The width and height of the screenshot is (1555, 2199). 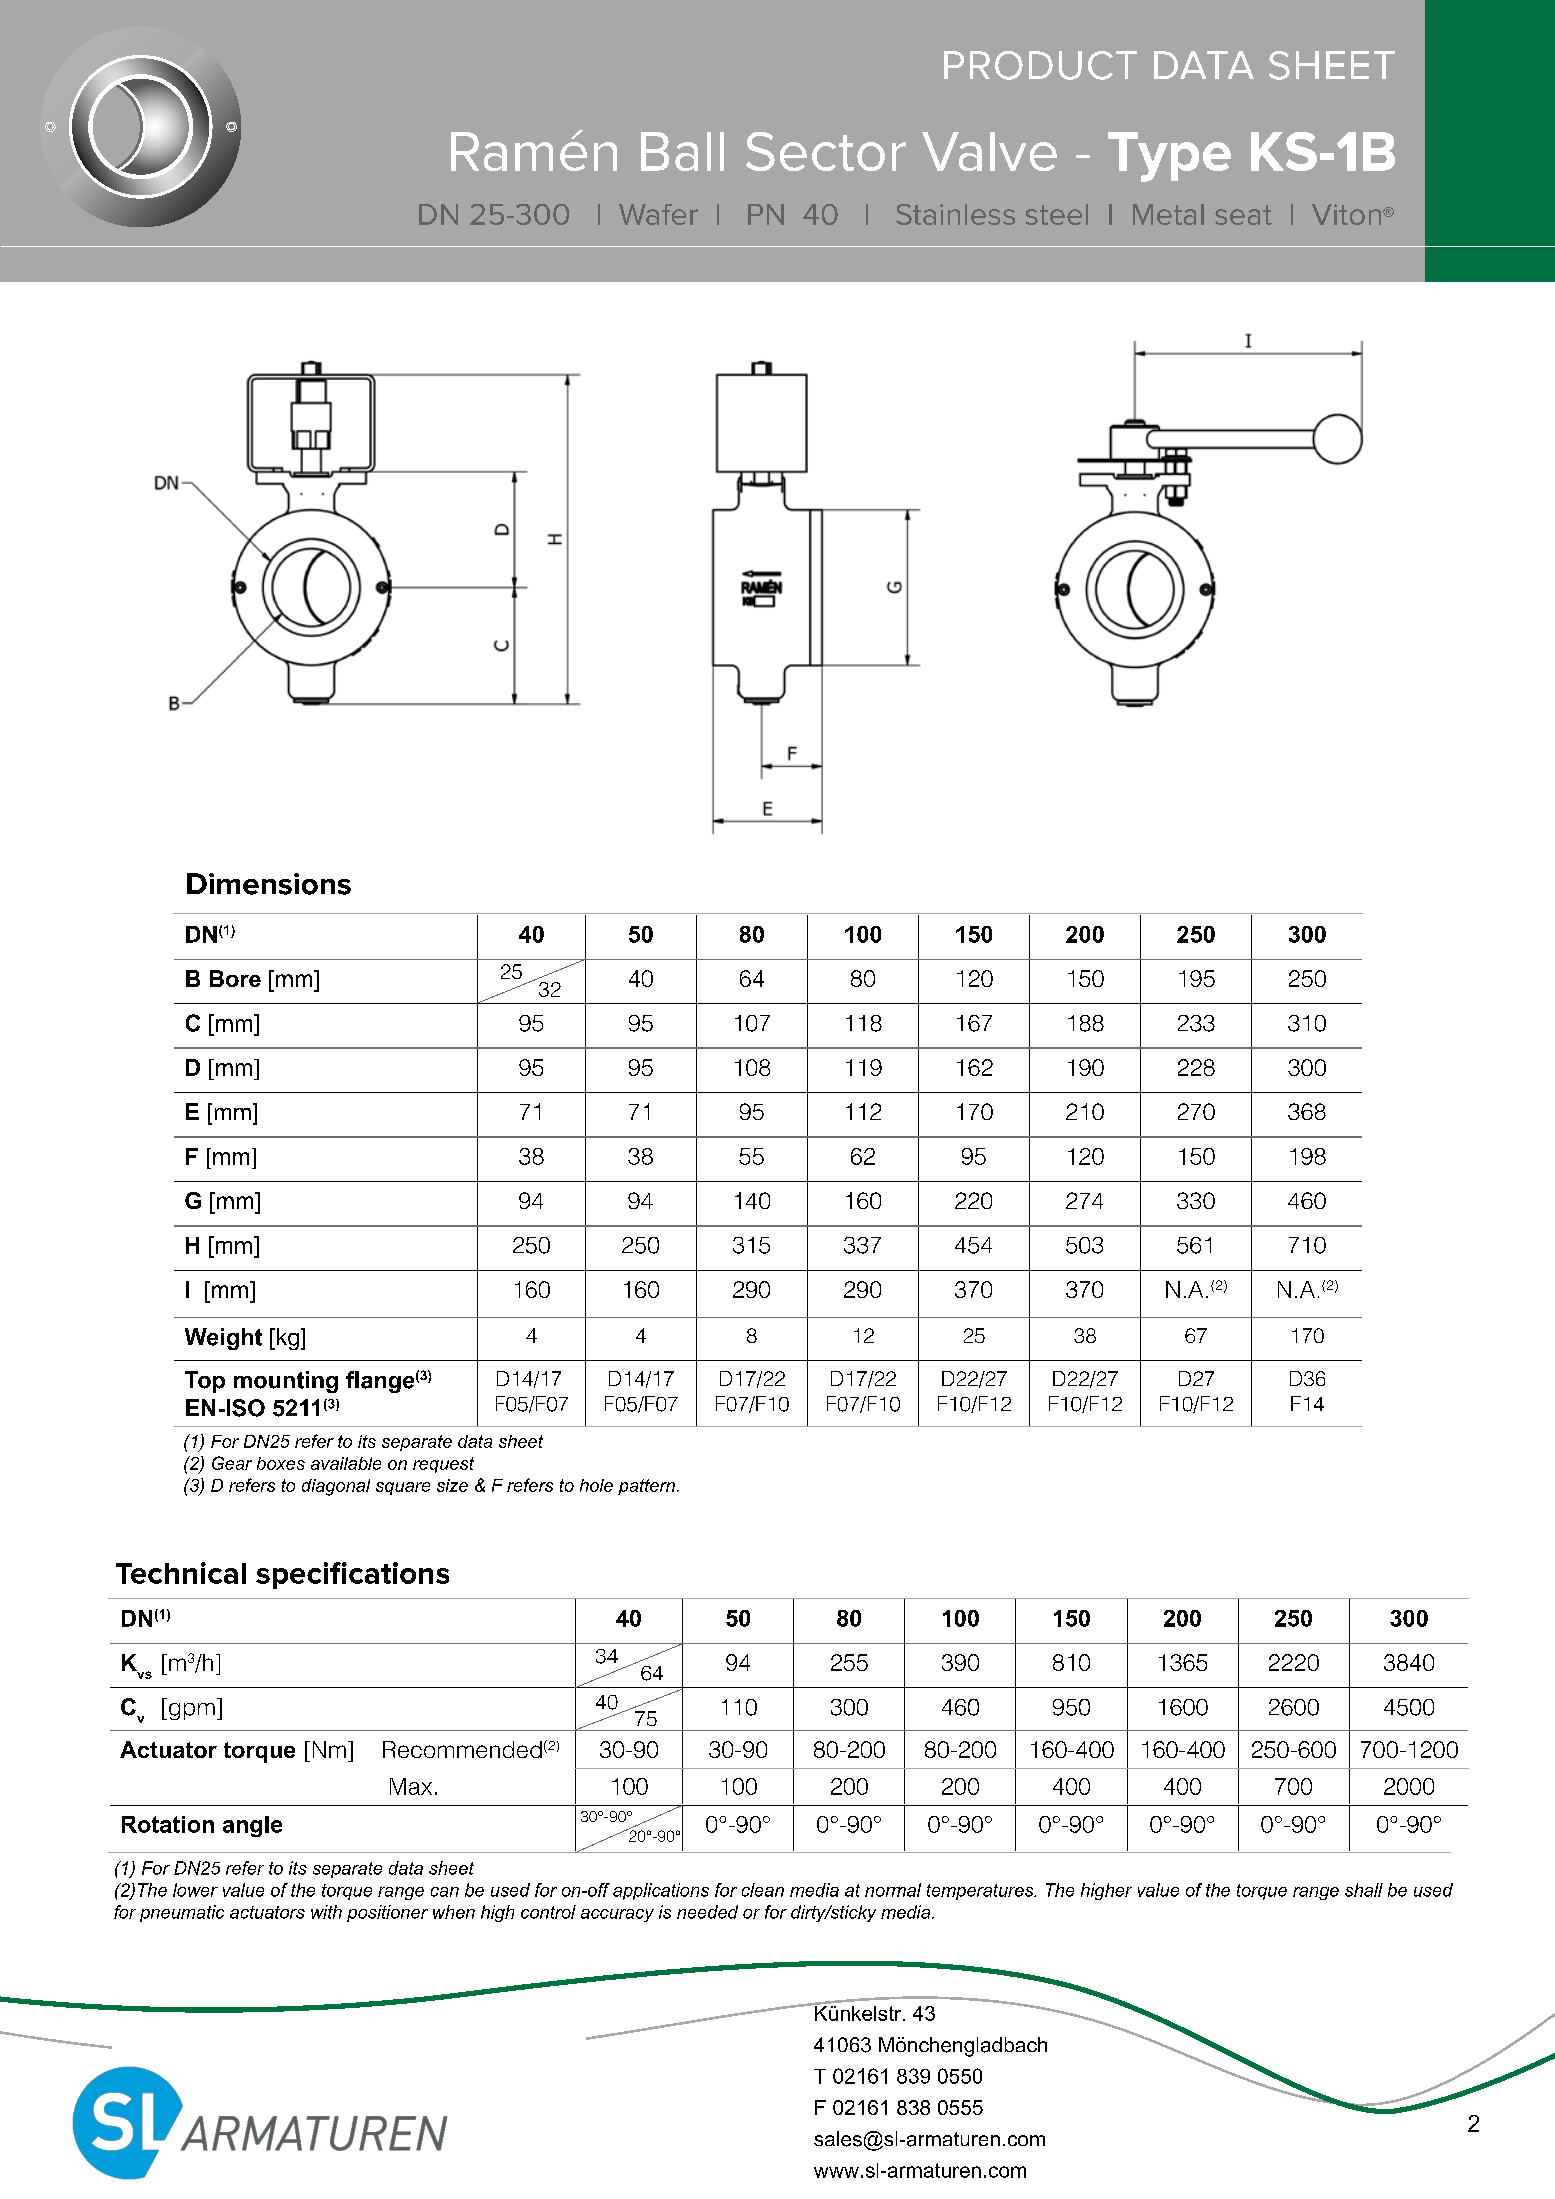 What do you see at coordinates (326, 1912) in the screenshot?
I see `with` at bounding box center [326, 1912].
